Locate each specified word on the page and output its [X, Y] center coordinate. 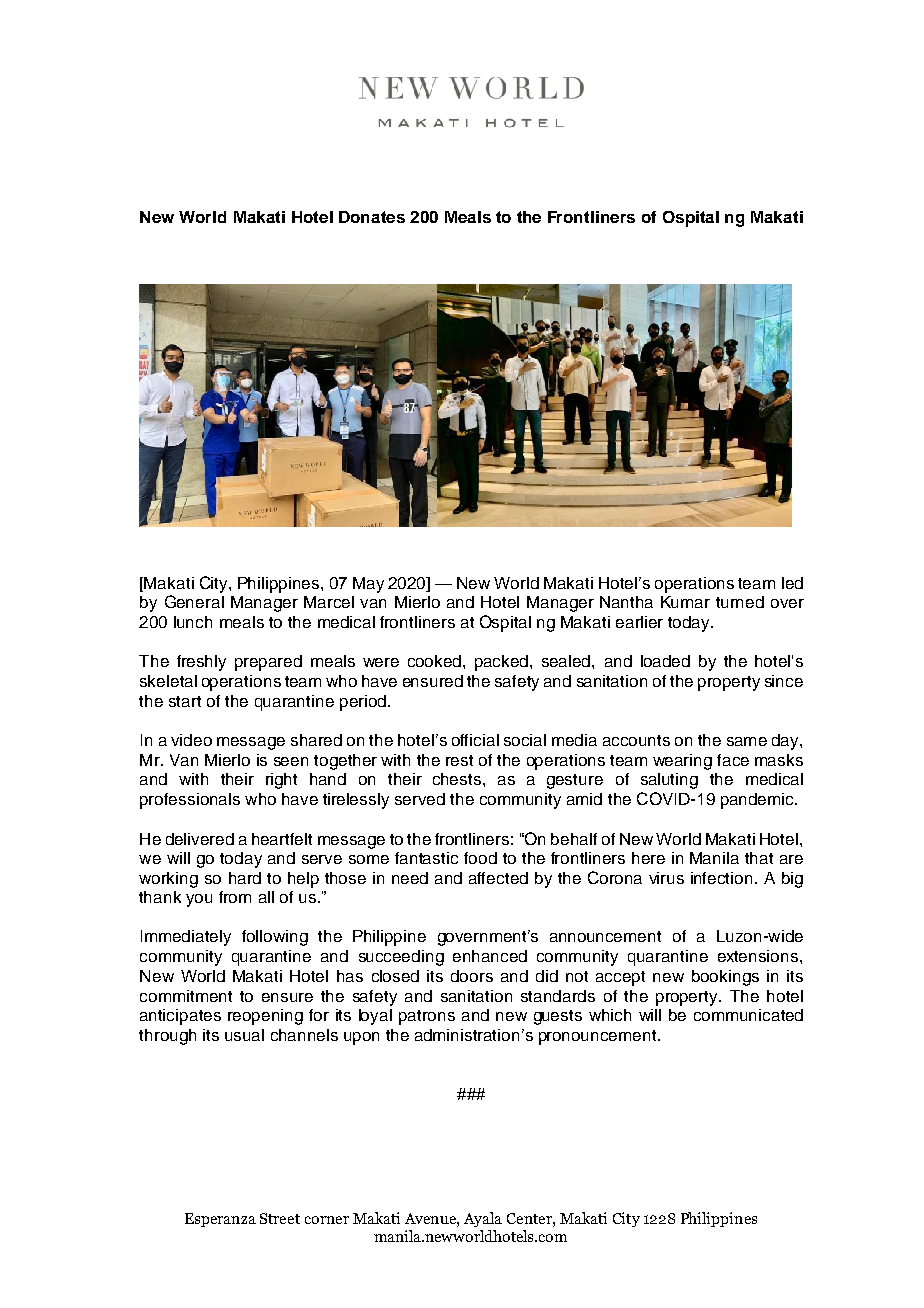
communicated [748, 1015]
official [475, 740]
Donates [372, 217]
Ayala [483, 1219]
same [747, 741]
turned [740, 602]
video [191, 740]
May [368, 585]
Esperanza [220, 1220]
